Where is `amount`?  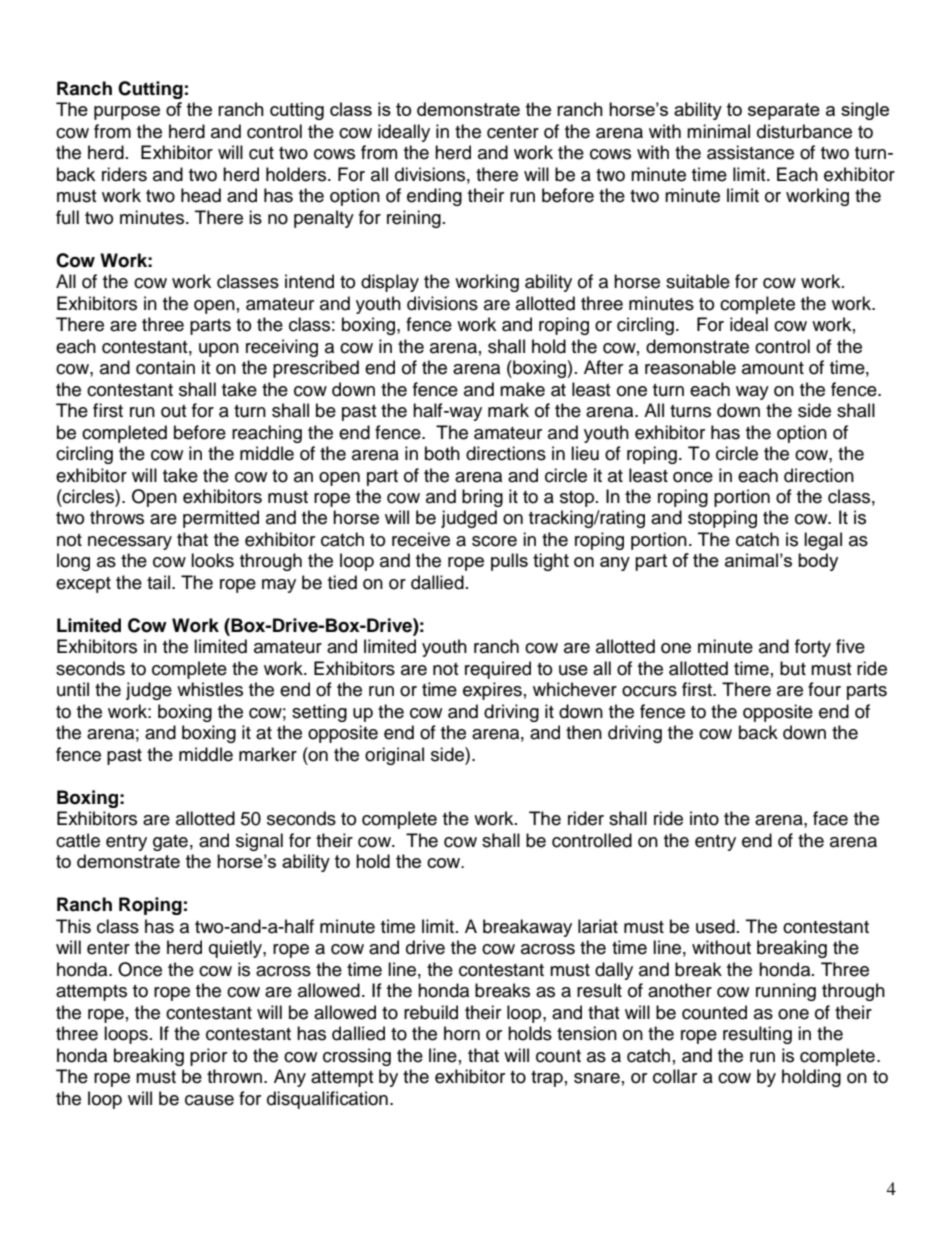
amount is located at coordinates (773, 368).
